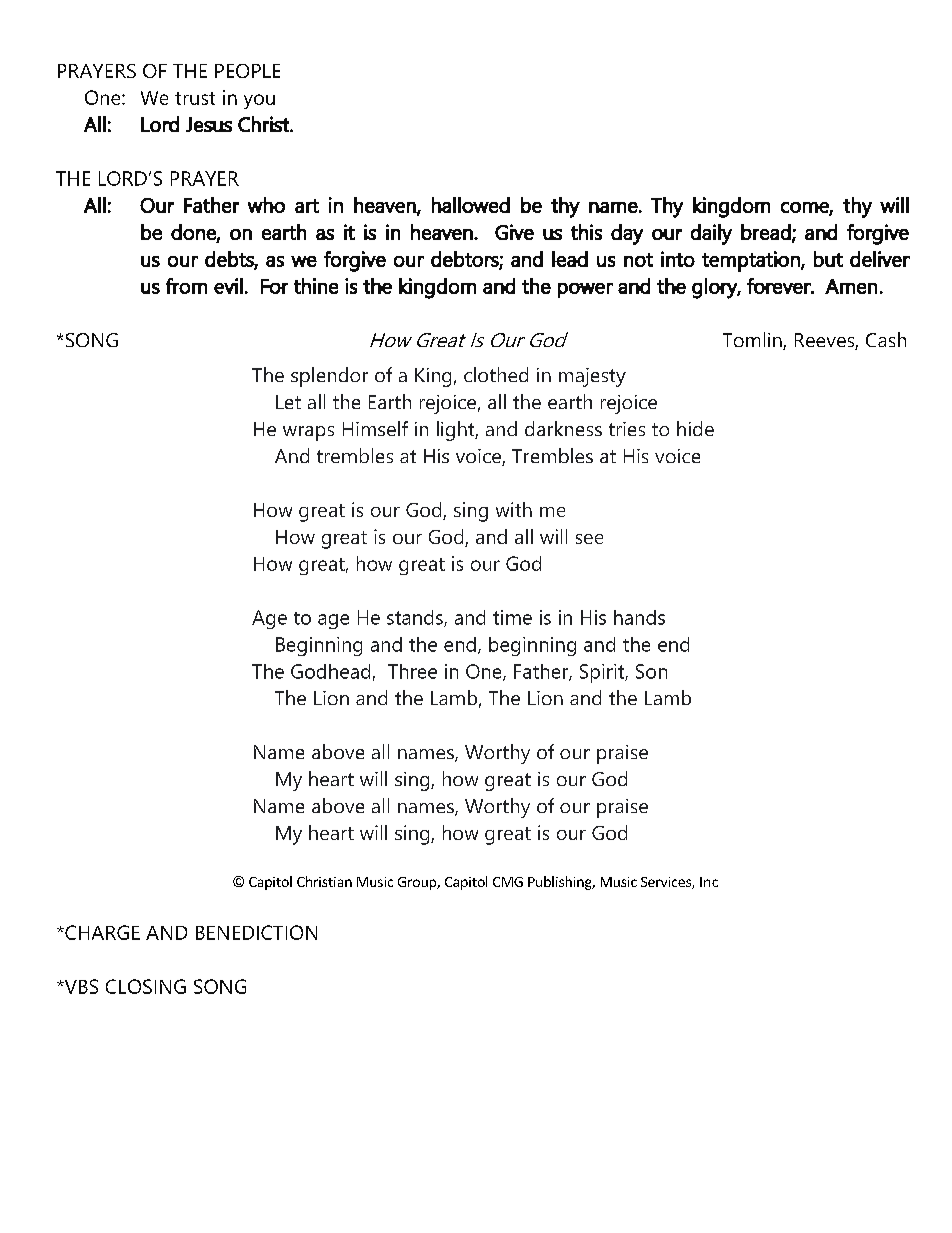 Image resolution: width=952 pixels, height=1233 pixels. I want to click on Three, so click(412, 671).
